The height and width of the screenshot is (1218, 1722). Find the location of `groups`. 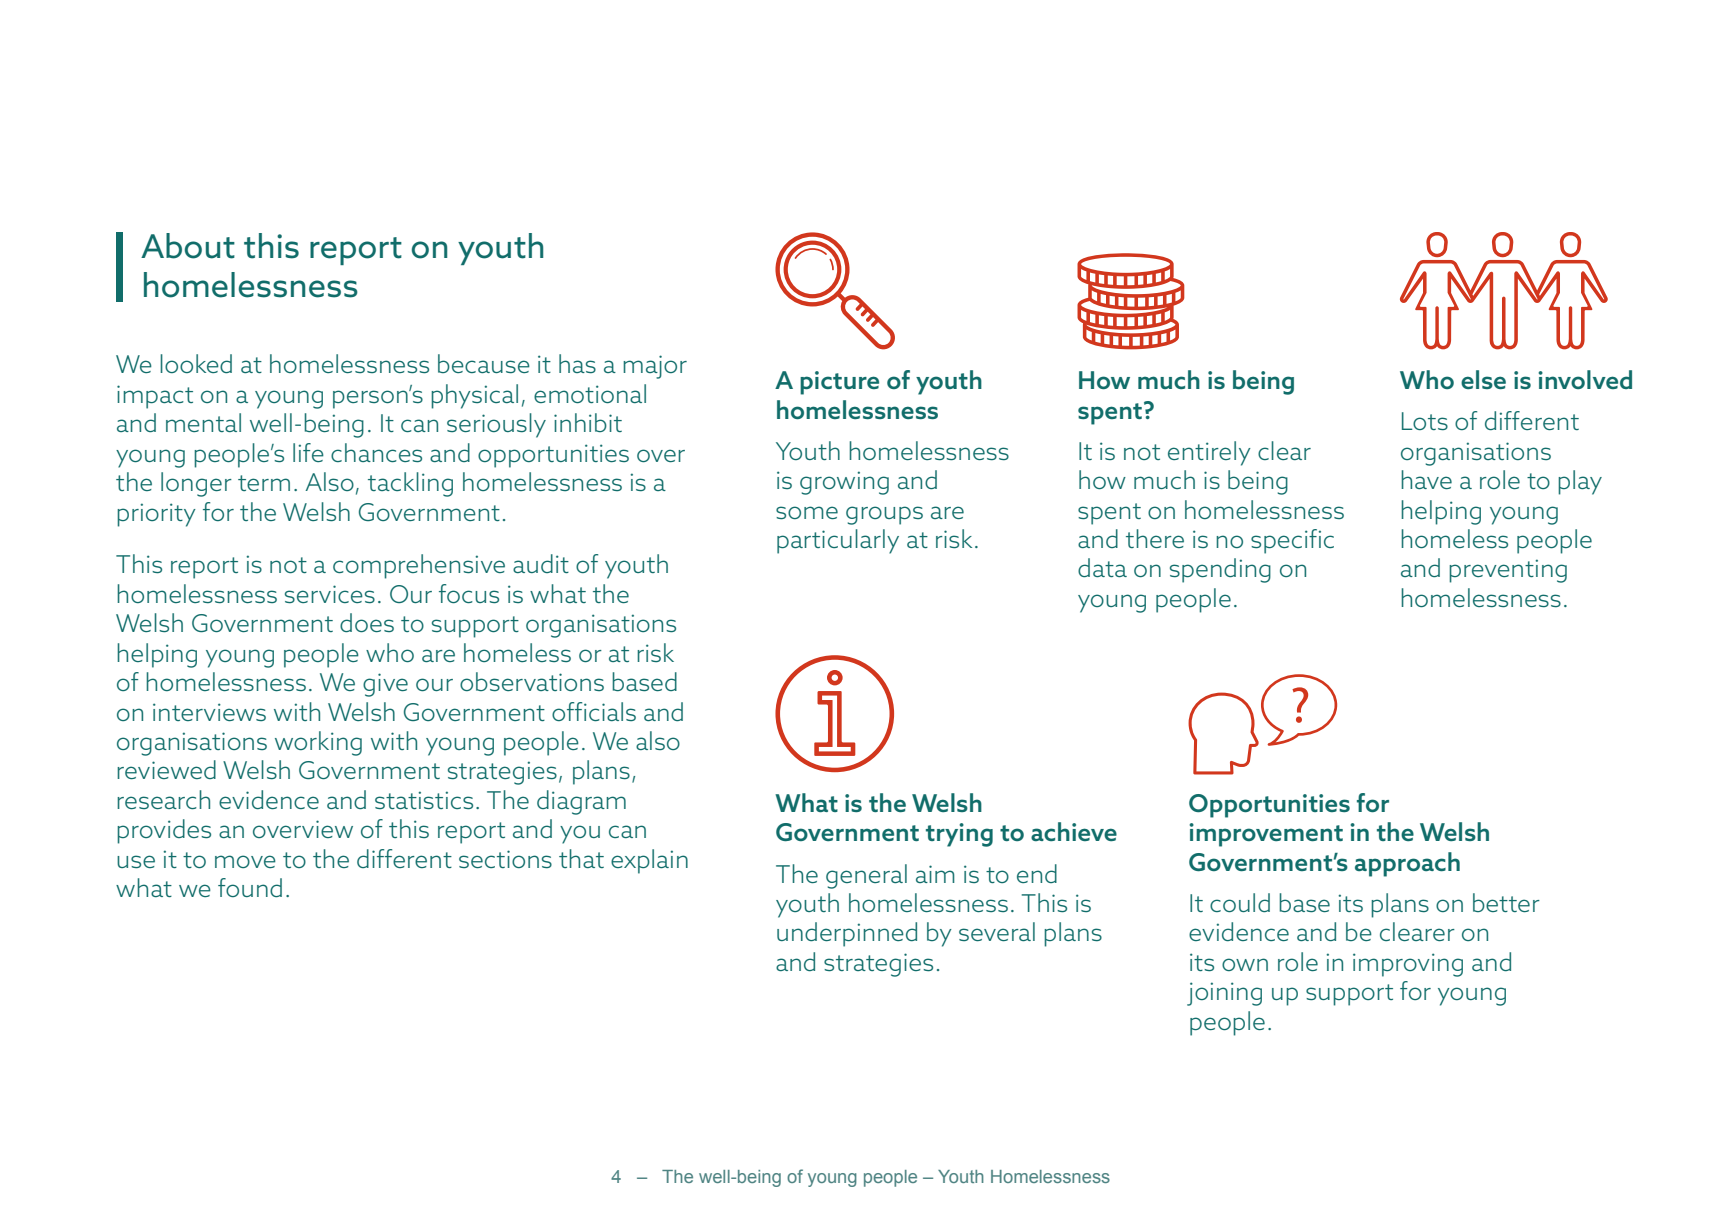

groups is located at coordinates (884, 515).
